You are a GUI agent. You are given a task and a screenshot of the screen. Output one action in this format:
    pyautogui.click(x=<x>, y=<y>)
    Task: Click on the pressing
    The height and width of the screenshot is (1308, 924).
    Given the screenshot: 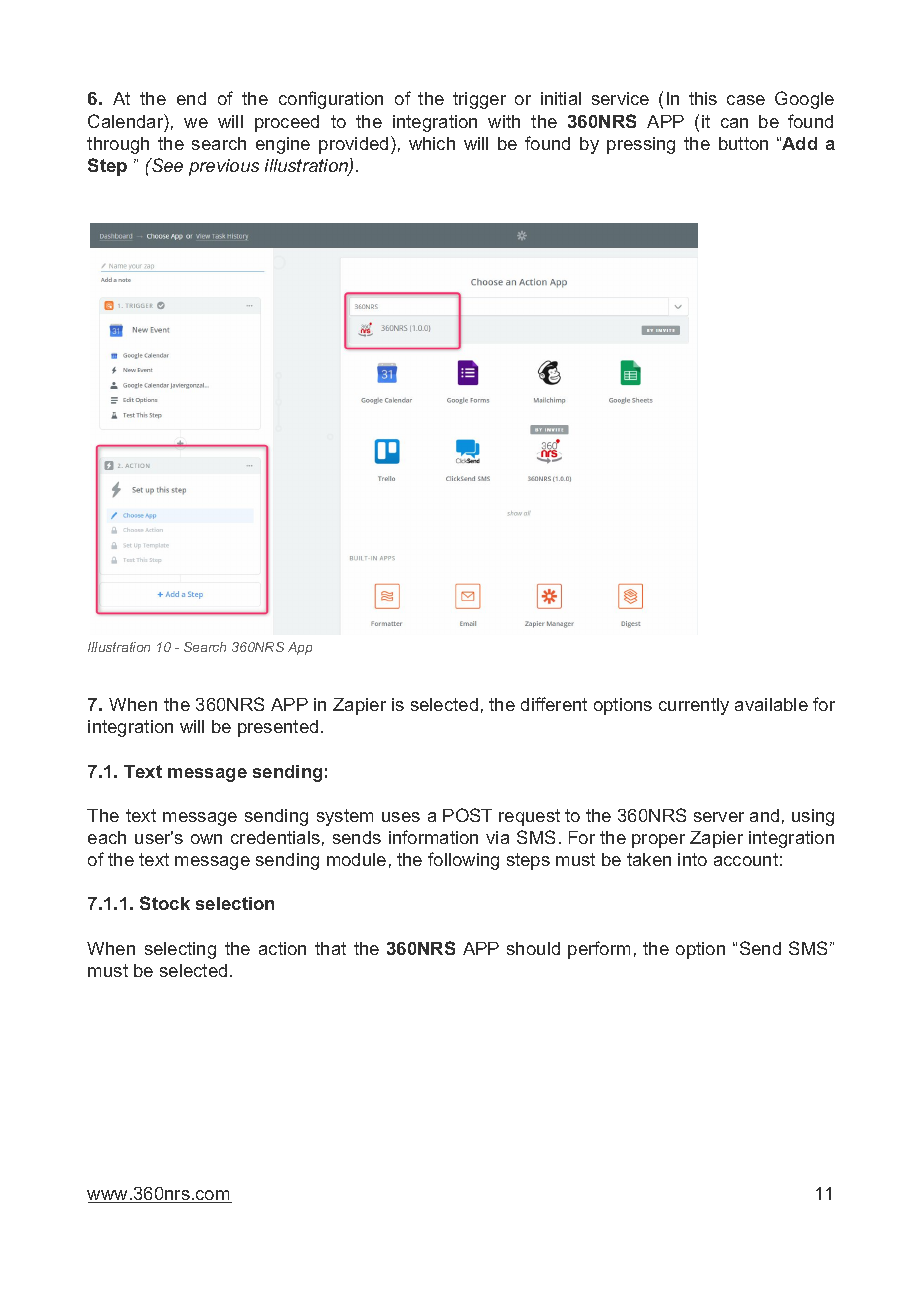 What is the action you would take?
    pyautogui.click(x=641, y=145)
